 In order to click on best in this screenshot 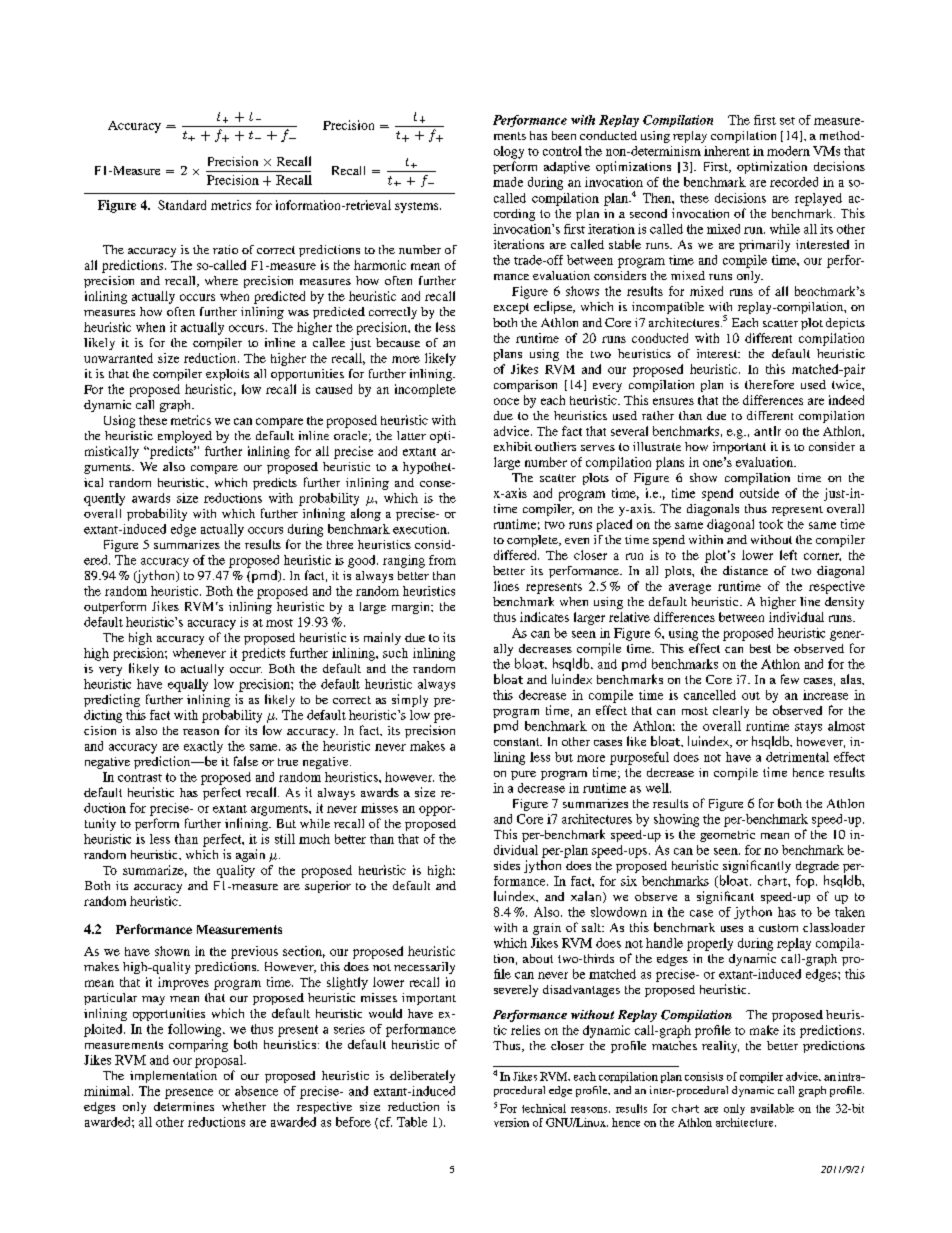, I will do `click(760, 648)`.
